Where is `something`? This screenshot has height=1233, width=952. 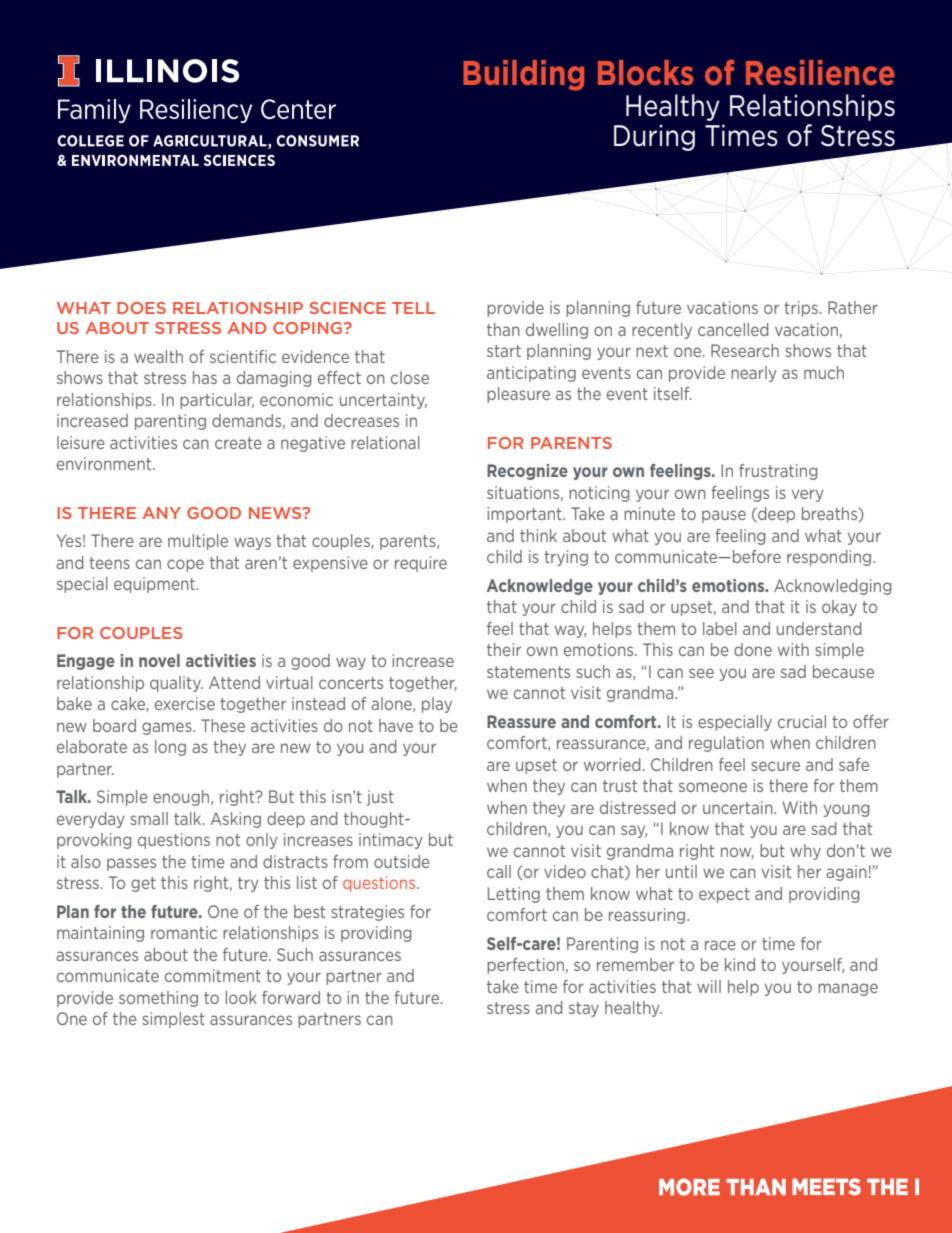 something is located at coordinates (158, 999).
